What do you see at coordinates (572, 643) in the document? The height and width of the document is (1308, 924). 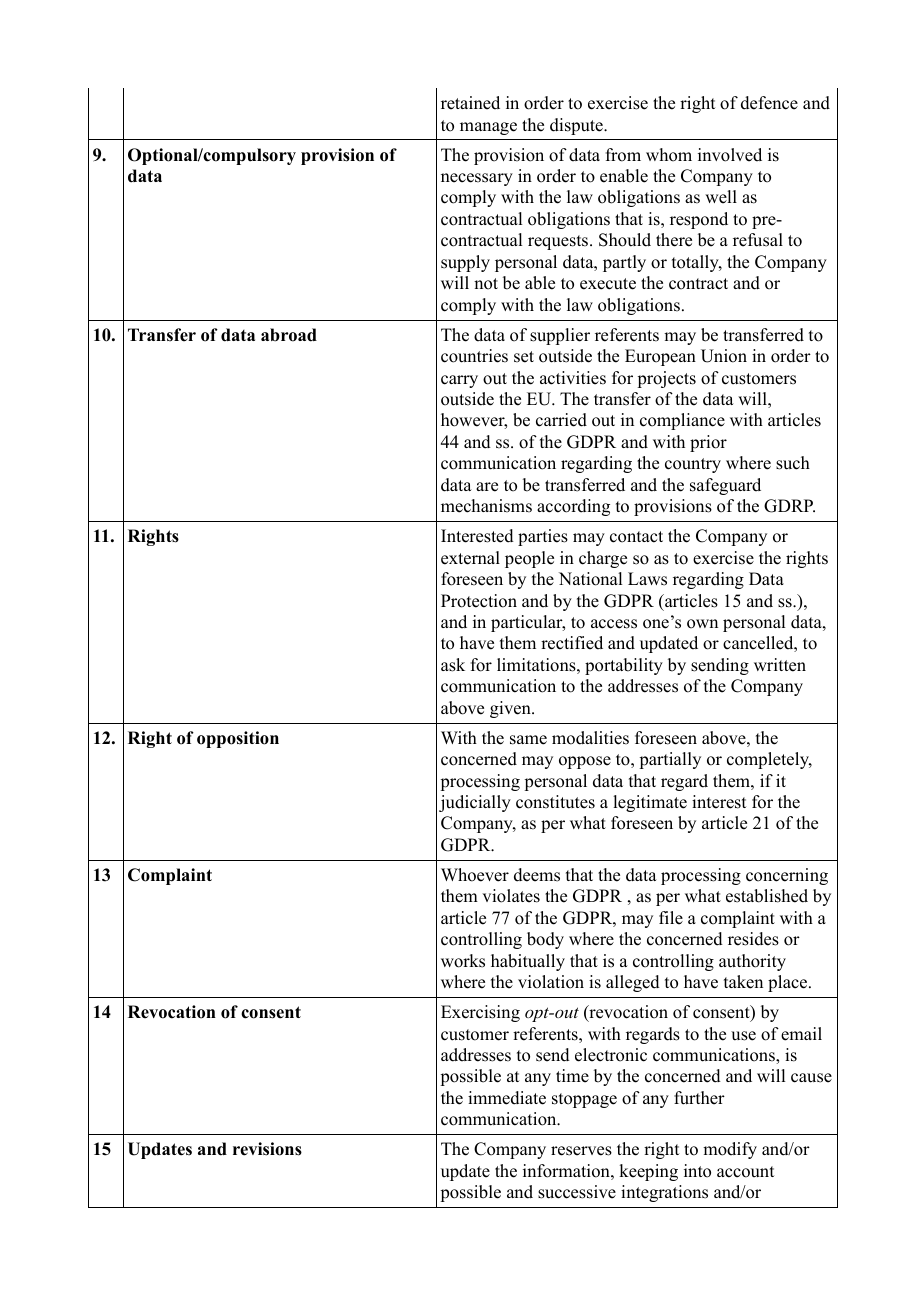 I see `rectified` at bounding box center [572, 643].
